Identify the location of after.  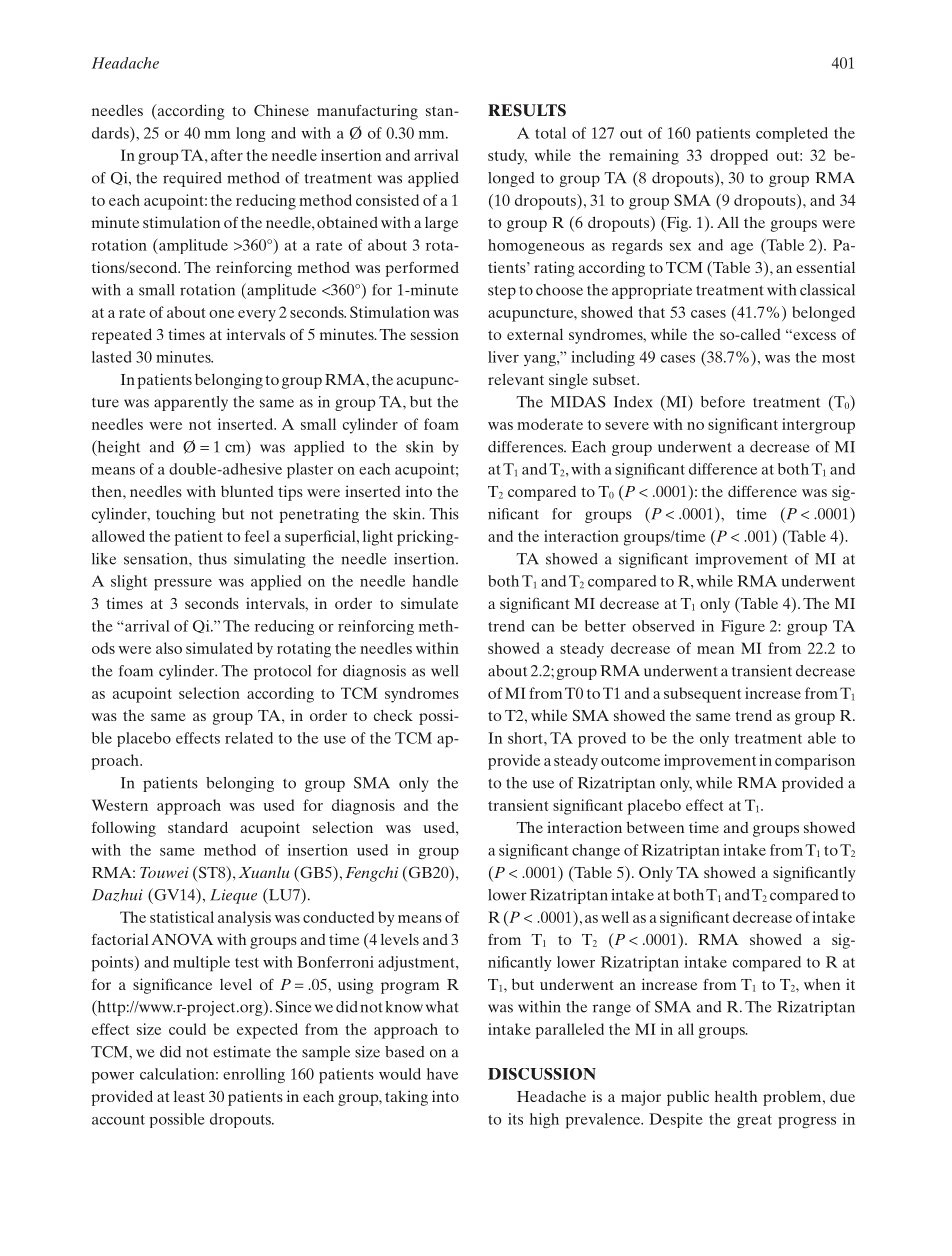
(227, 155).
